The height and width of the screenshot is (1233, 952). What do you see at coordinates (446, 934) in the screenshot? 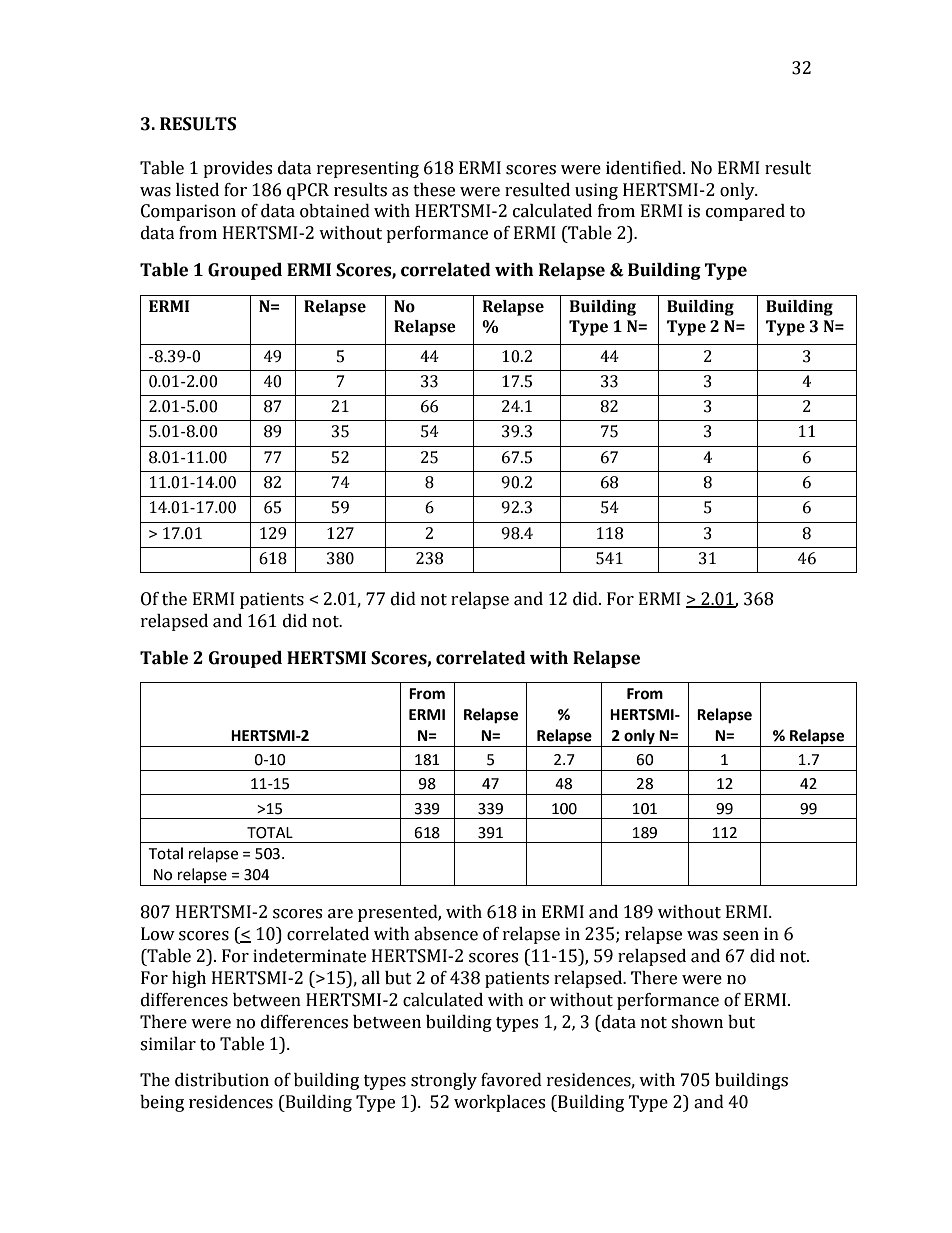
I see `absence` at bounding box center [446, 934].
